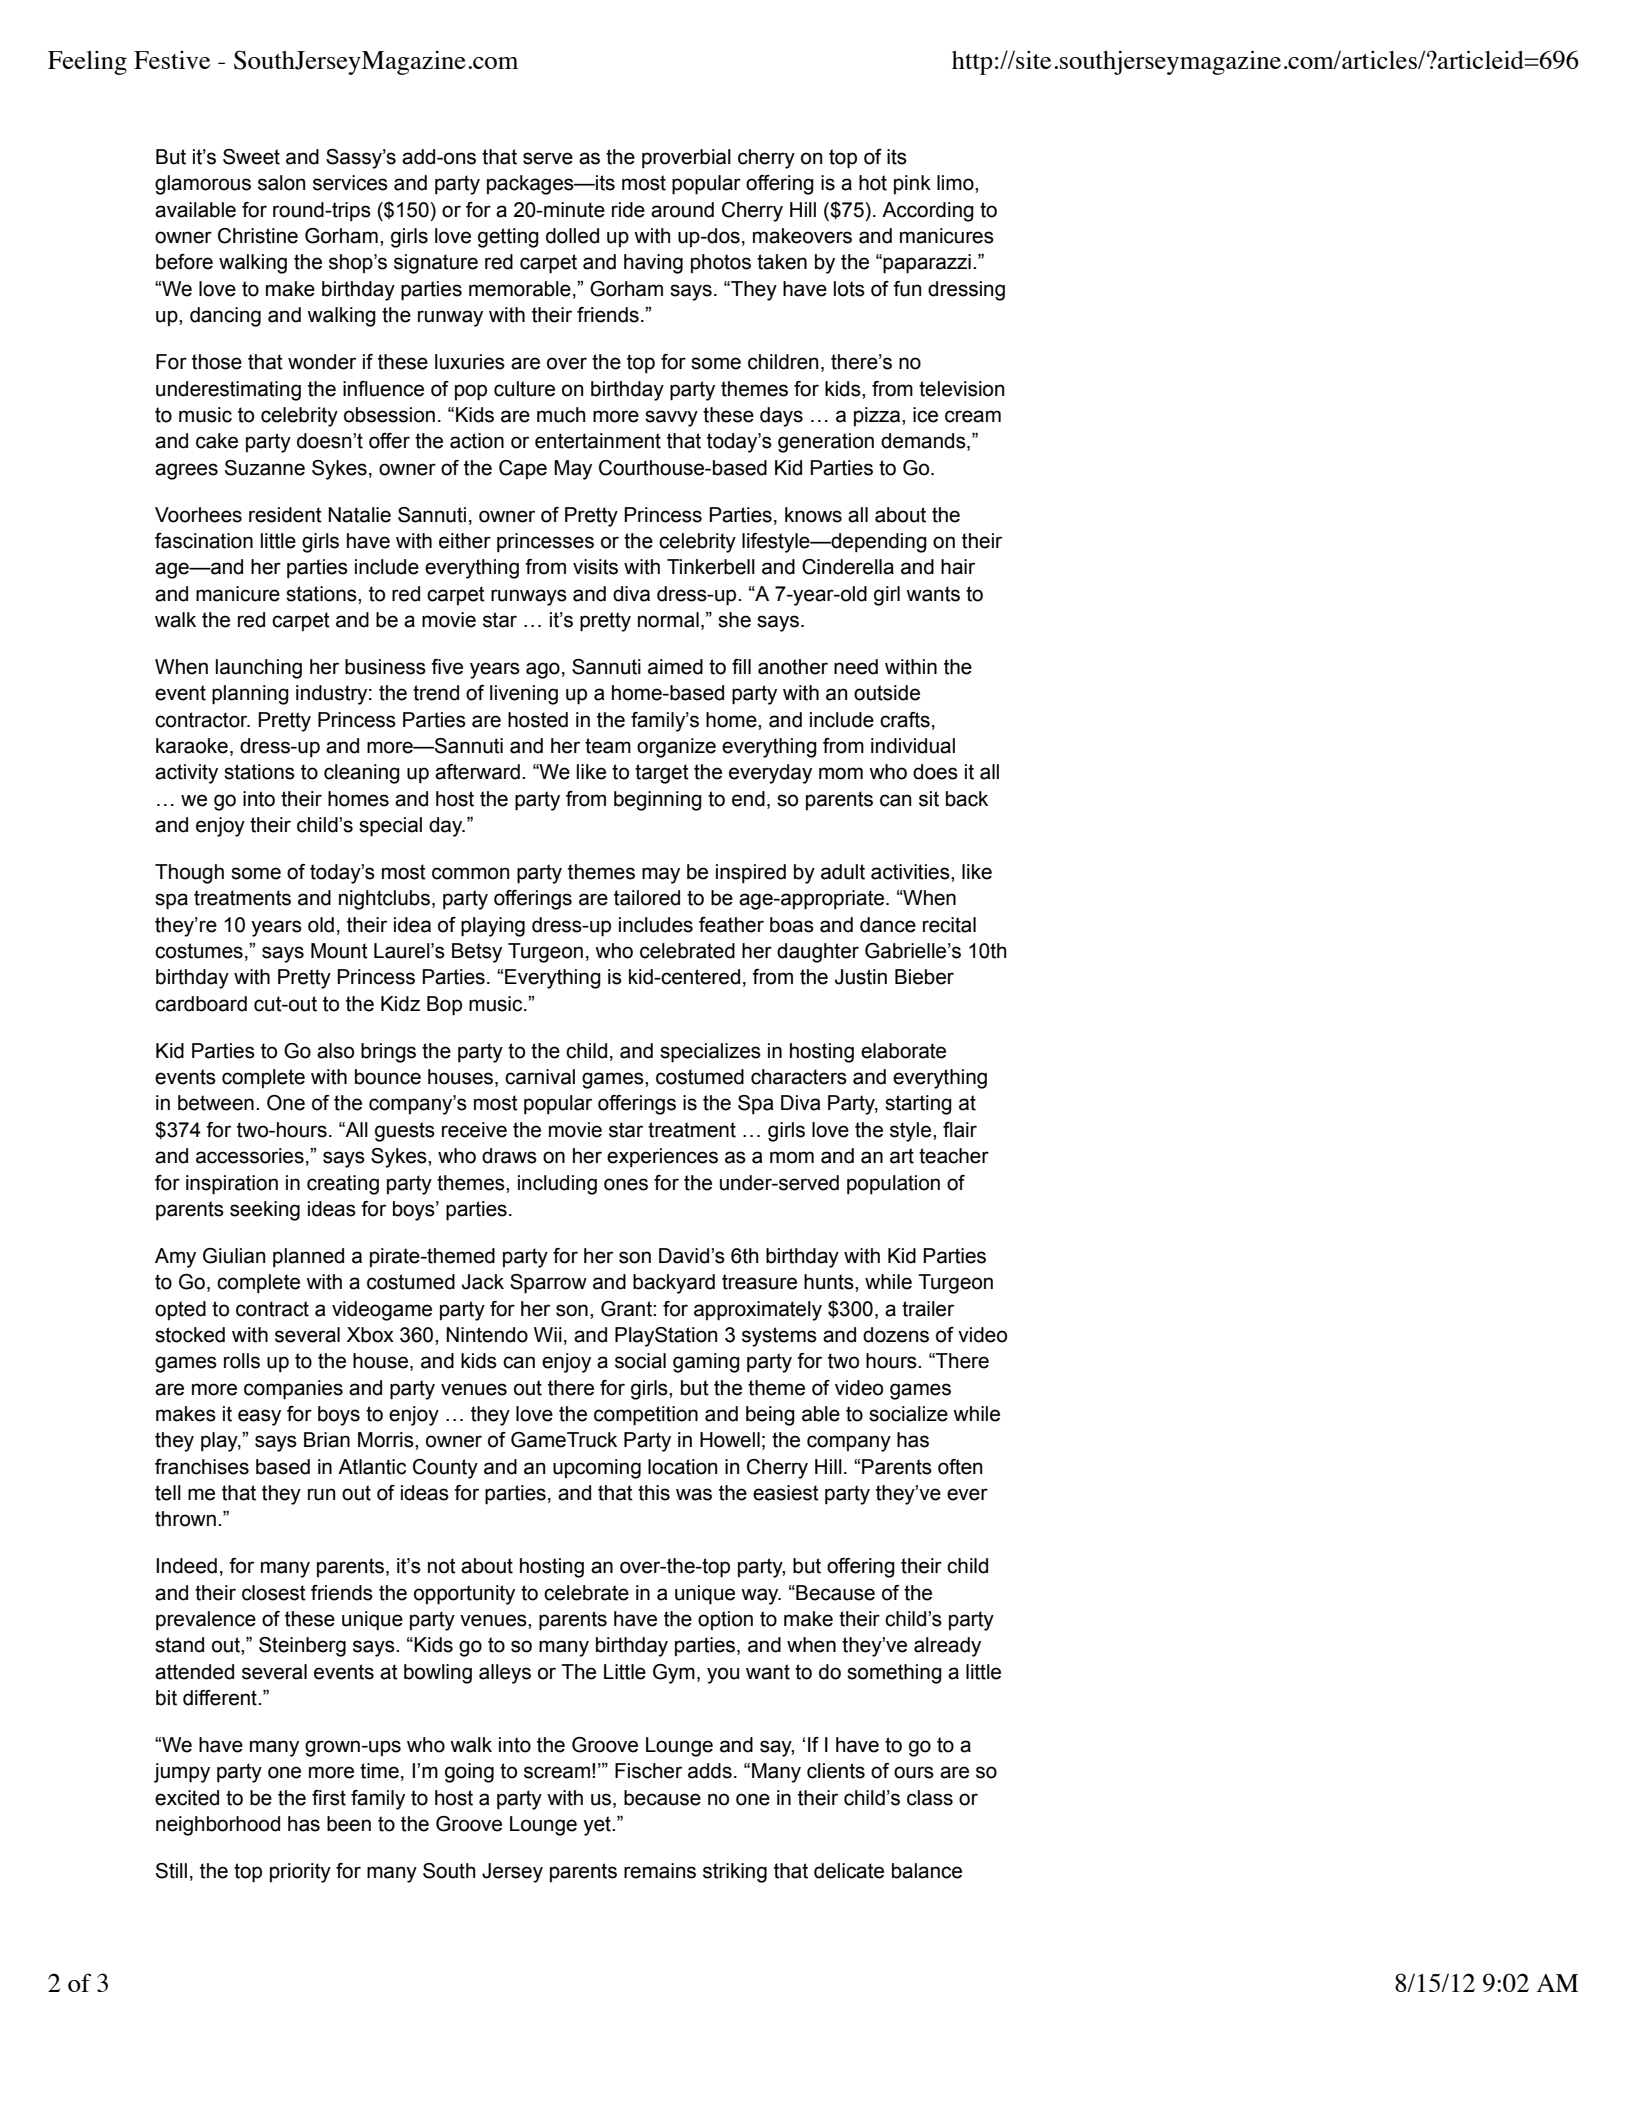  I want to click on clients, so click(836, 1771).
